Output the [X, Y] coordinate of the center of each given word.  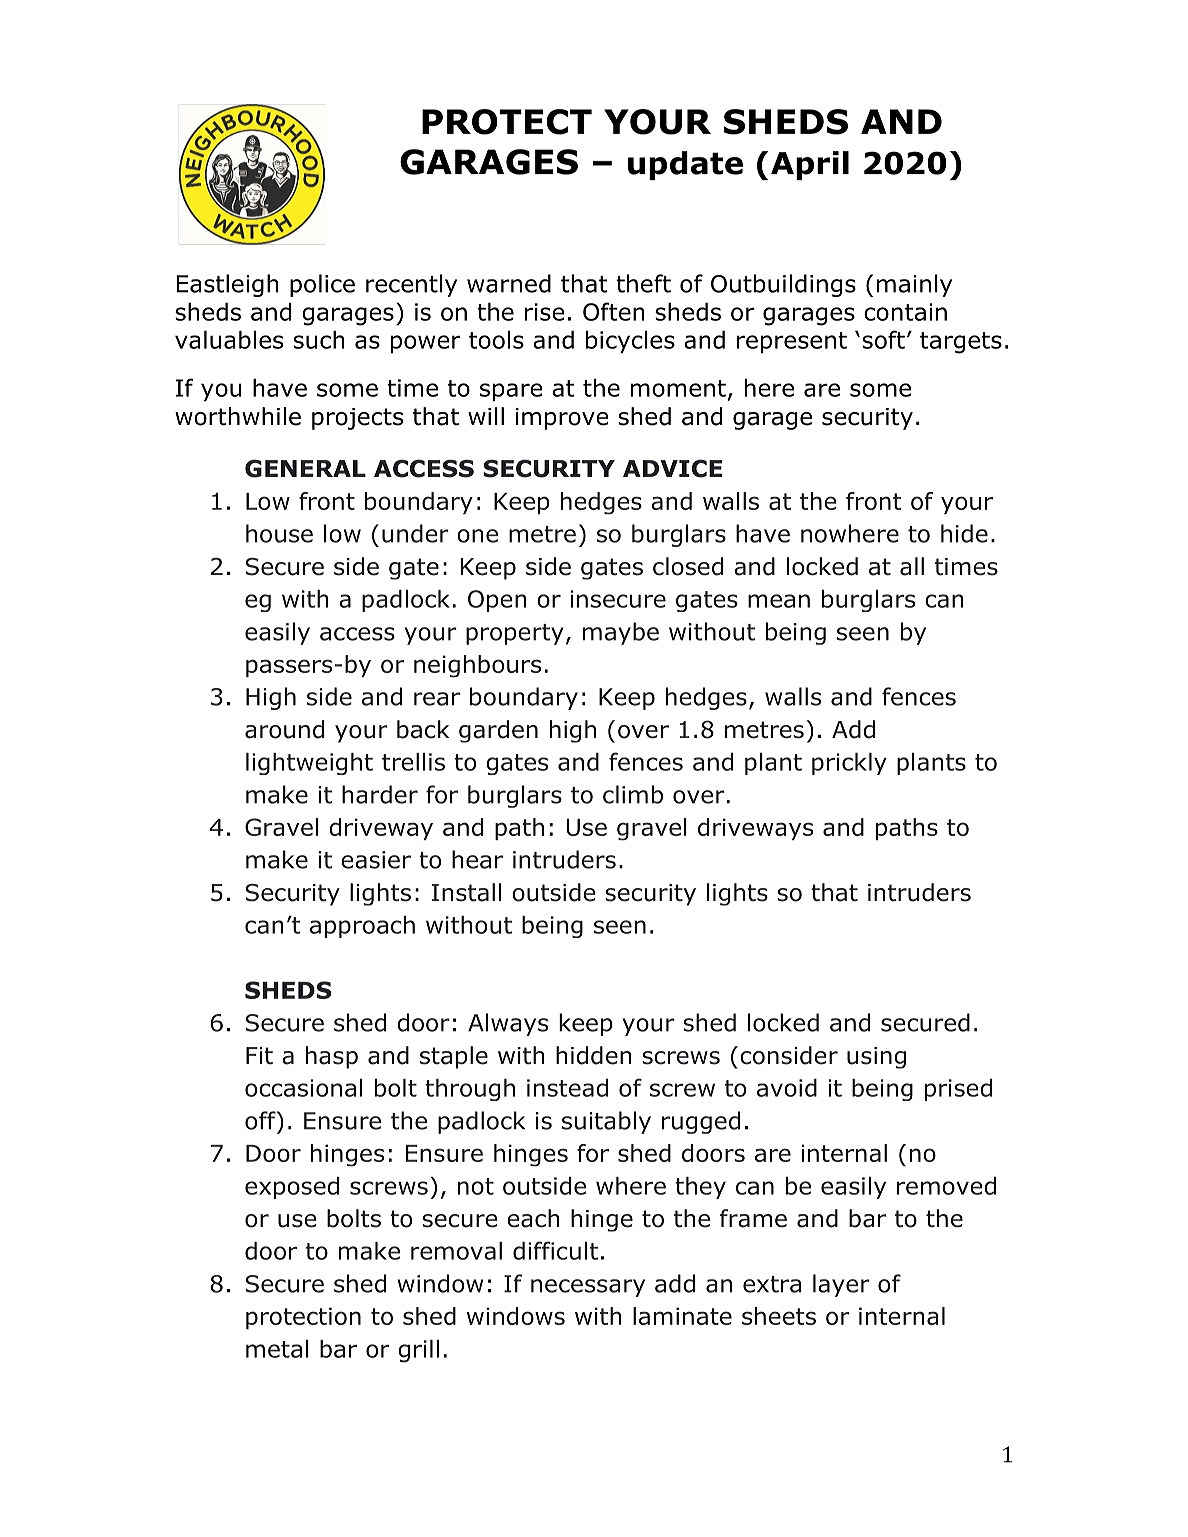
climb [633, 794]
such [319, 340]
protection [303, 1318]
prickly [849, 764]
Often [614, 311]
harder [380, 794]
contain [905, 312]
